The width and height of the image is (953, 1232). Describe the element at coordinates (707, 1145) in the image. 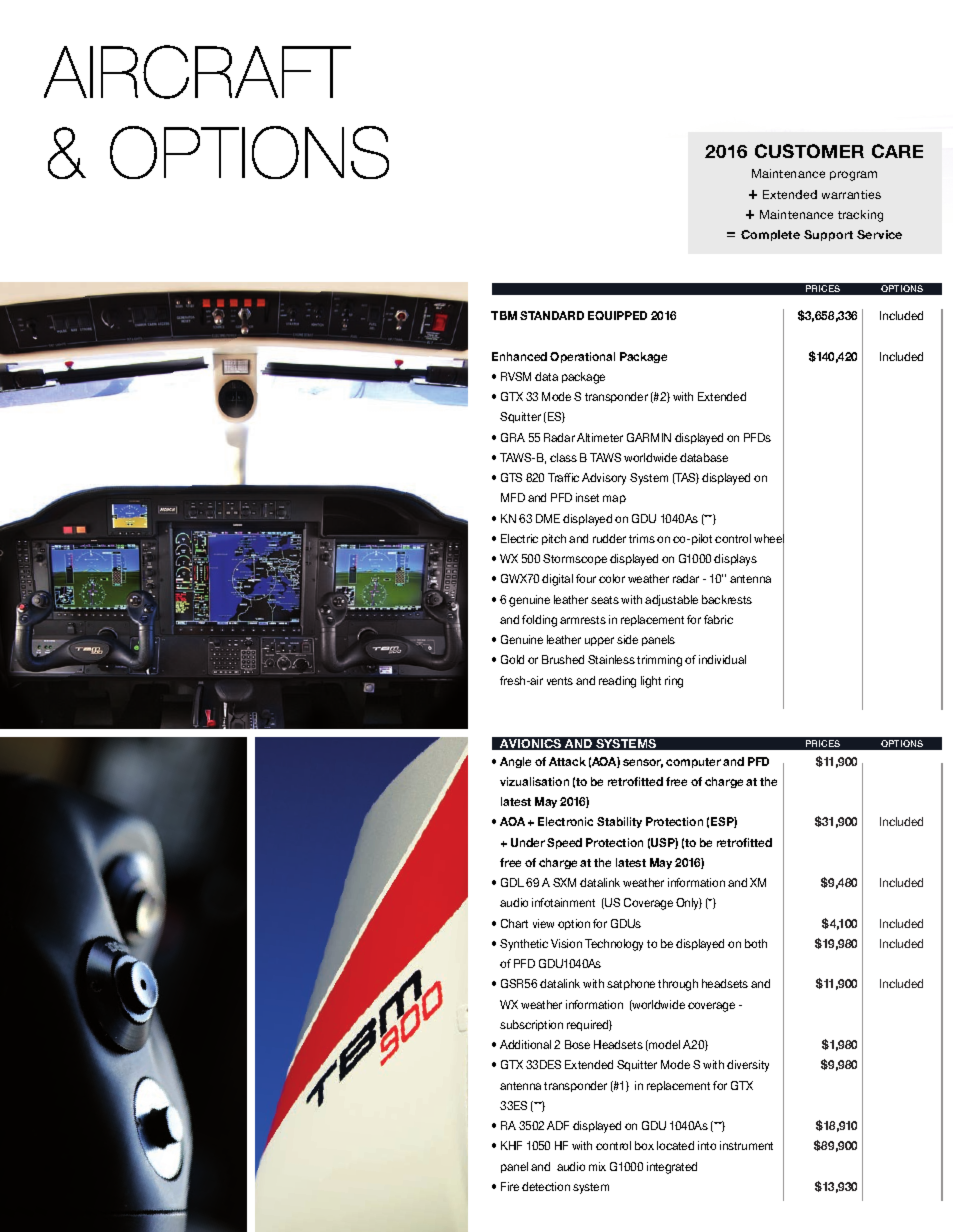

I see `into` at that location.
